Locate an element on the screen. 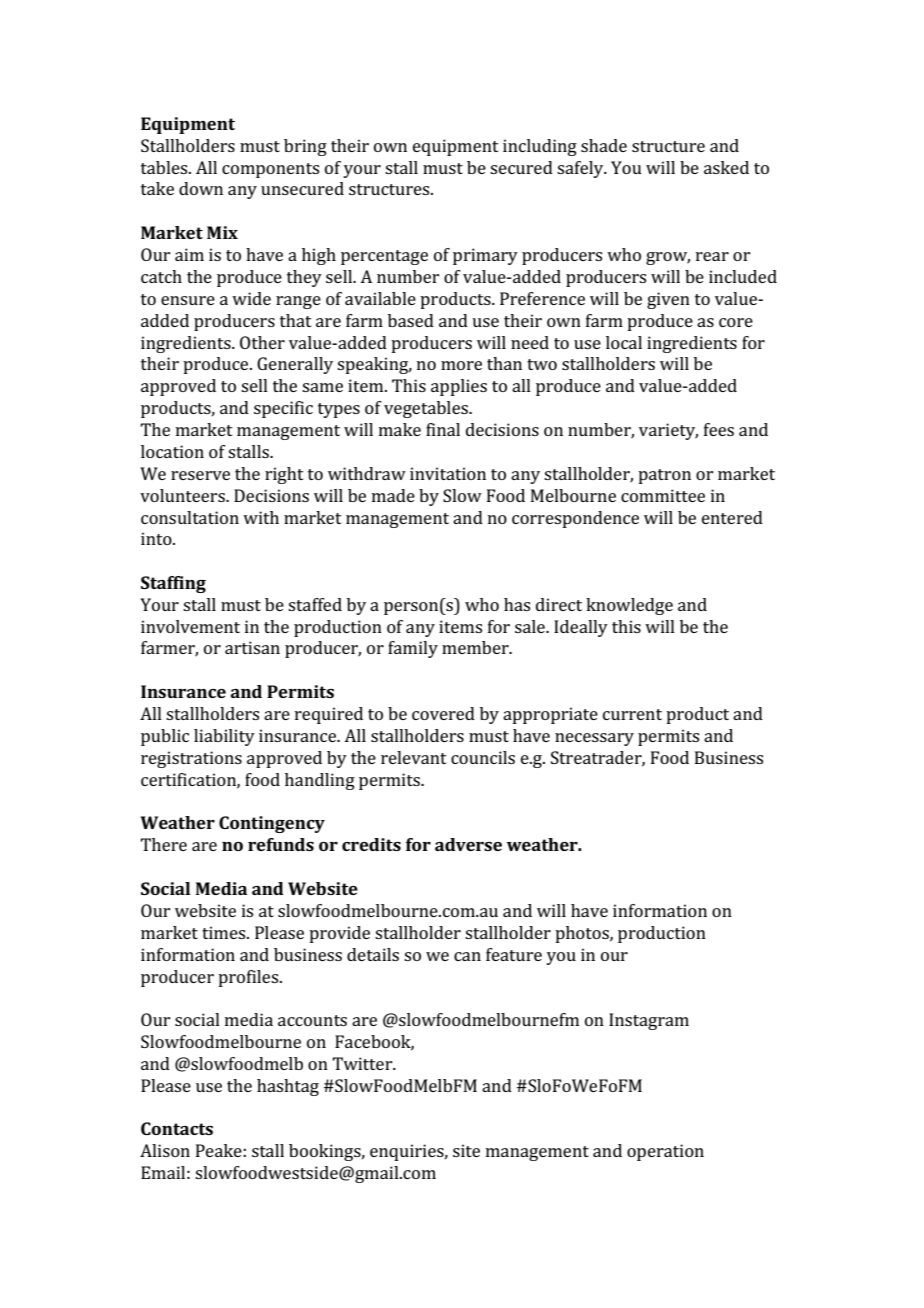 This screenshot has height=1308, width=924. committee is located at coordinates (663, 495).
